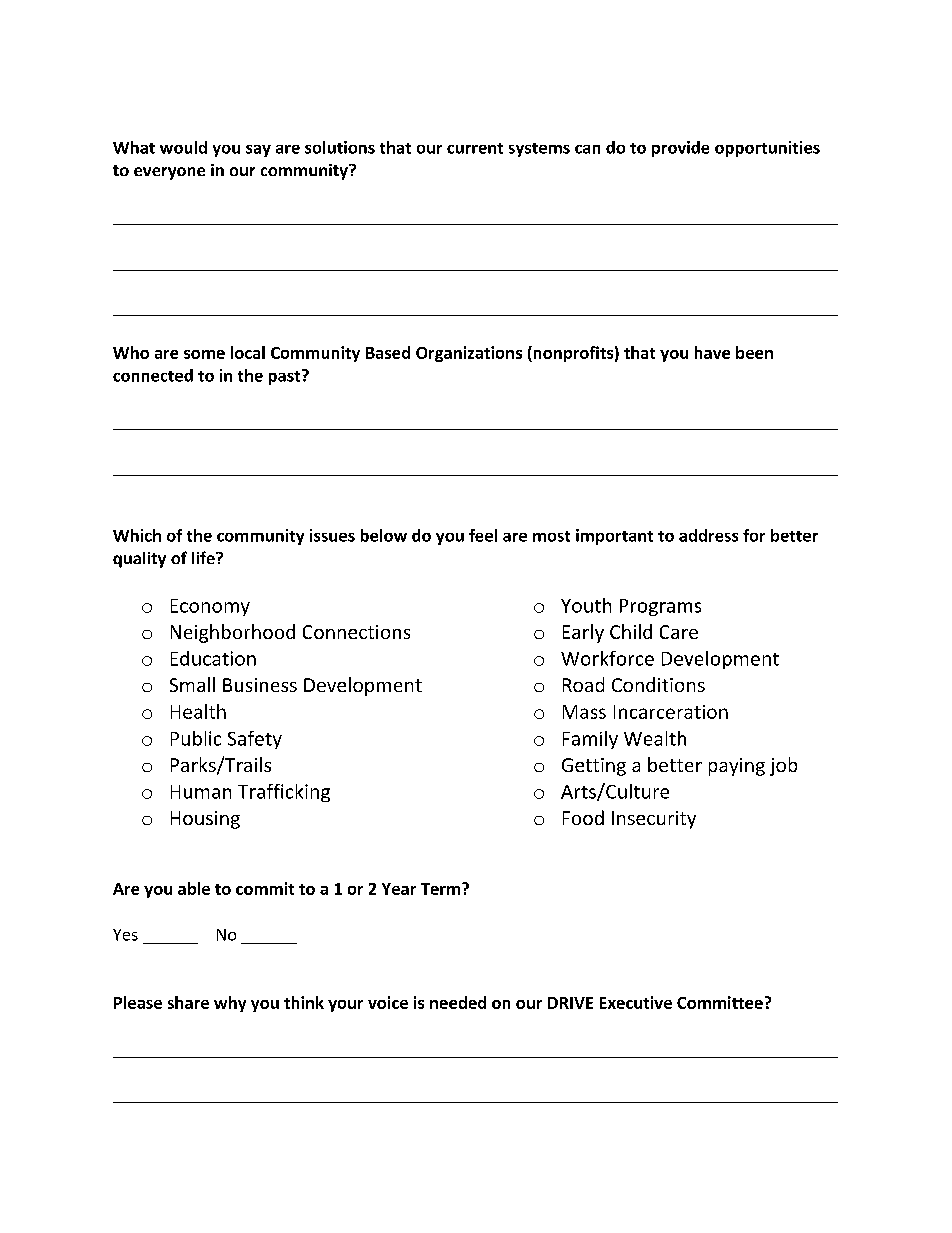  I want to click on provide, so click(680, 149).
